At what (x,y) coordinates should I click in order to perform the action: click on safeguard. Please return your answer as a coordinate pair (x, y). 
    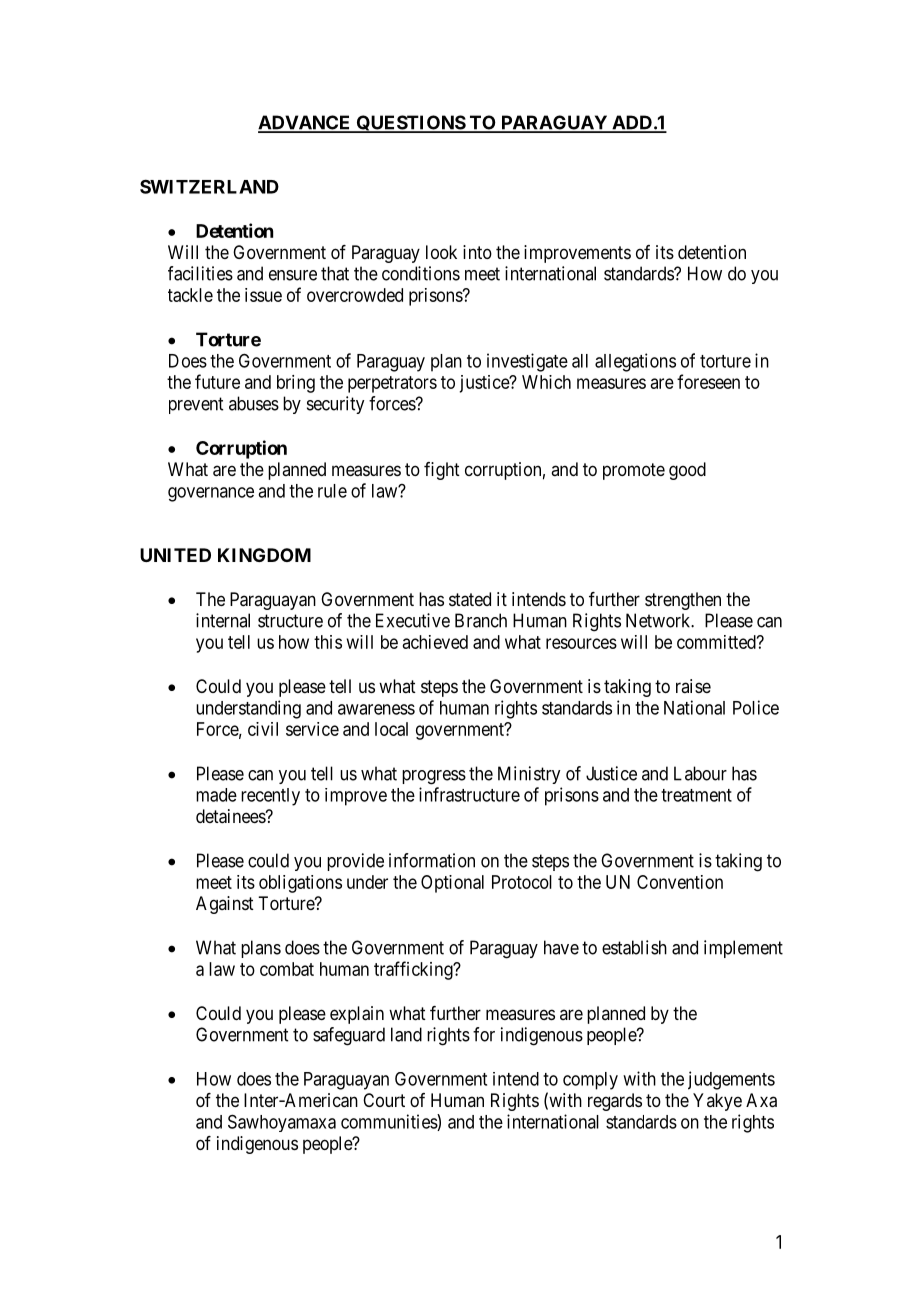
    Looking at the image, I should click on (349, 1036).
